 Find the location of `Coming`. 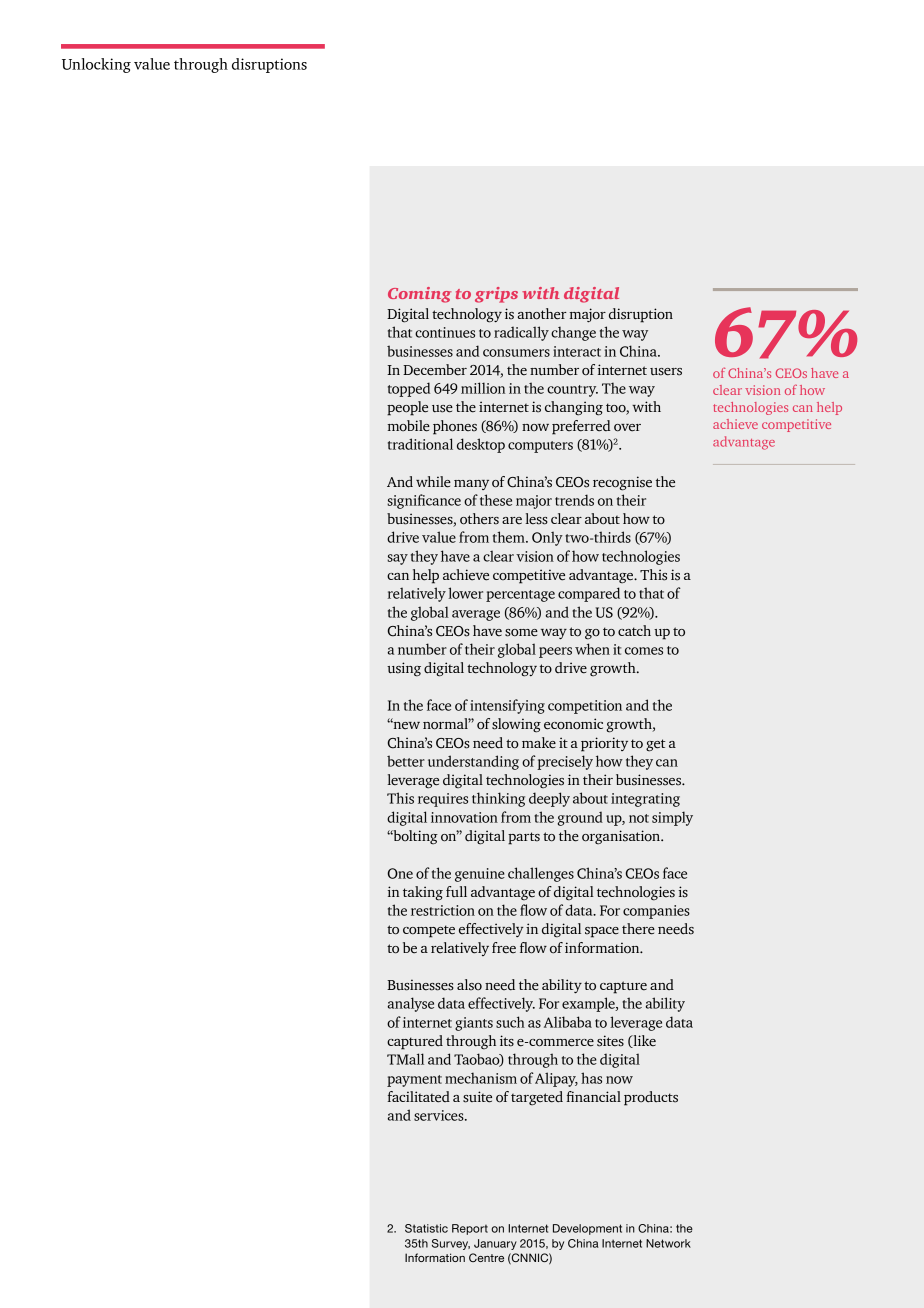

Coming is located at coordinates (419, 295).
